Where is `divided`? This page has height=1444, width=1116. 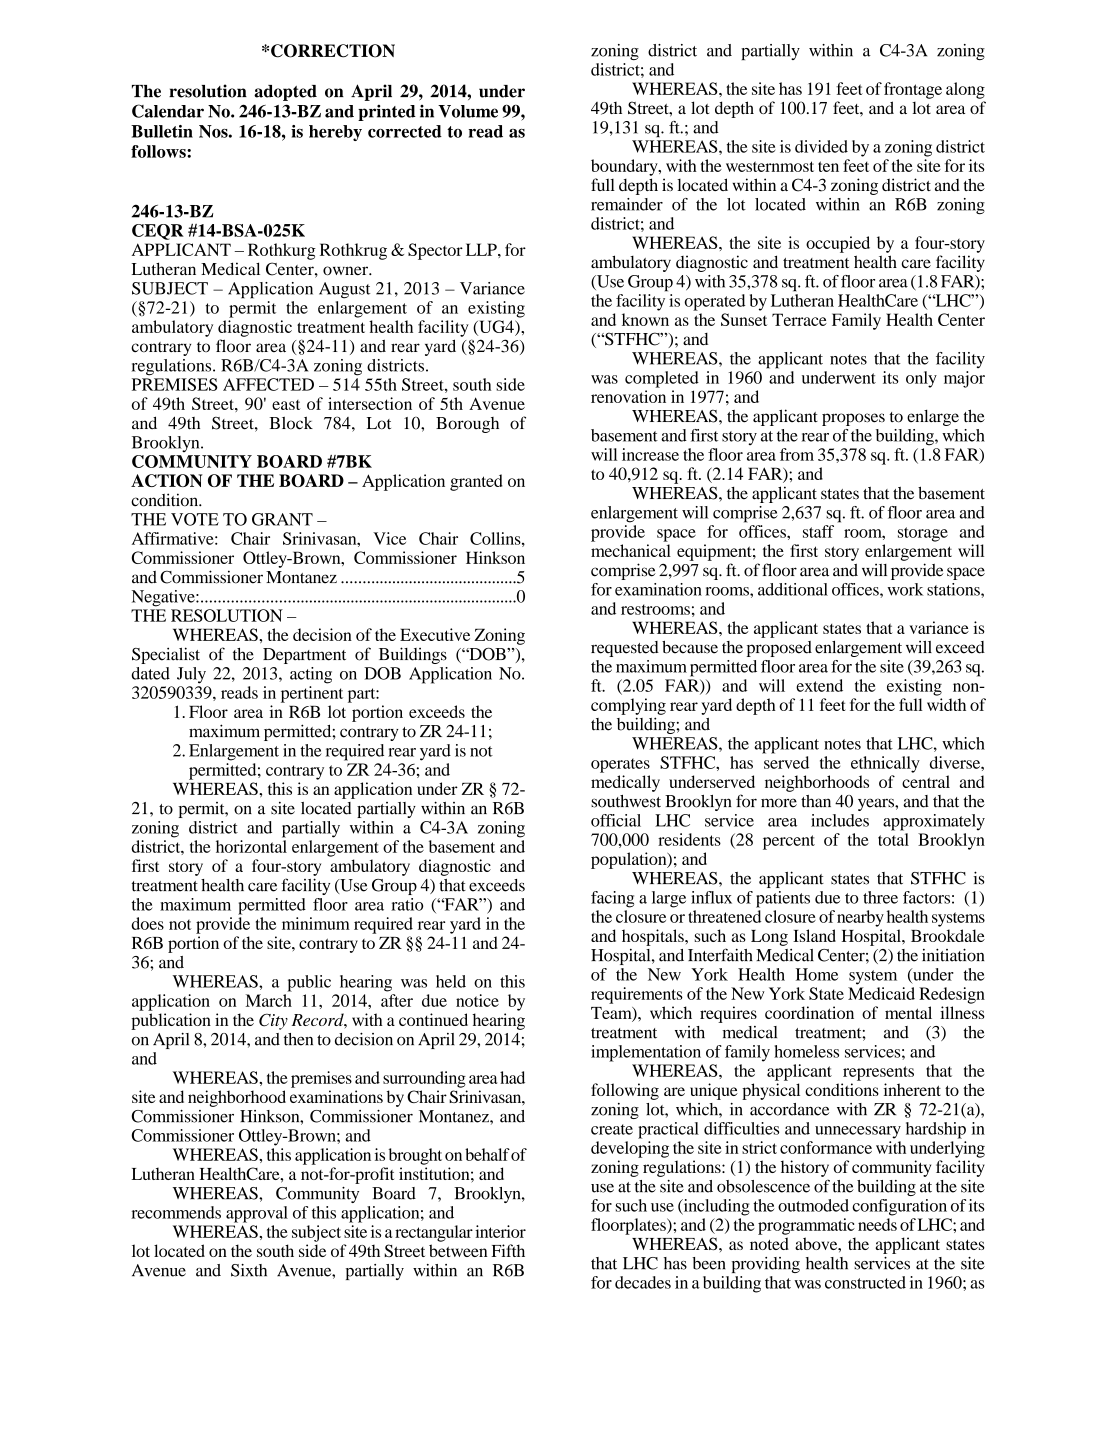
divided is located at coordinates (821, 146).
